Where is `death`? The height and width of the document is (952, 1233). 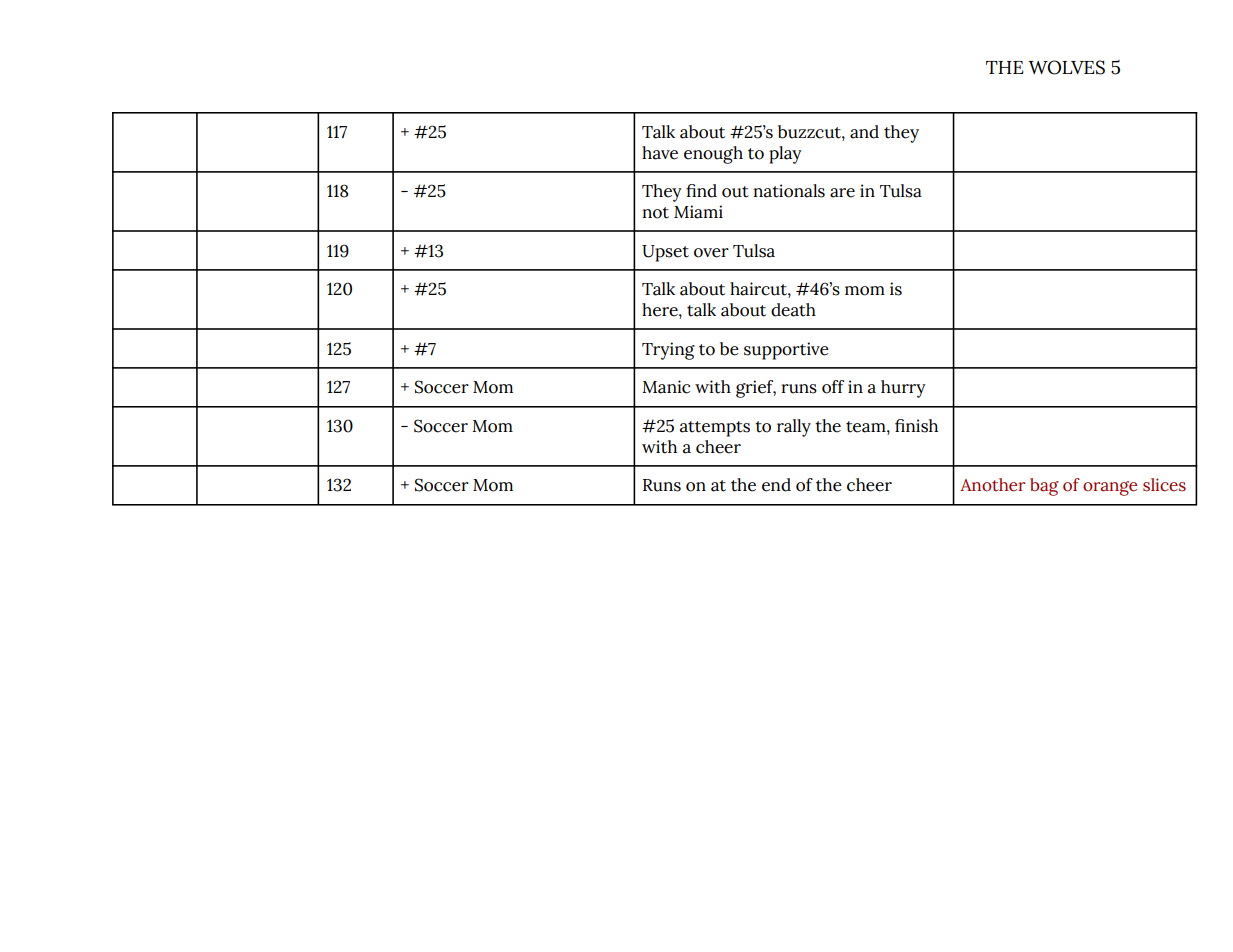 death is located at coordinates (793, 310).
